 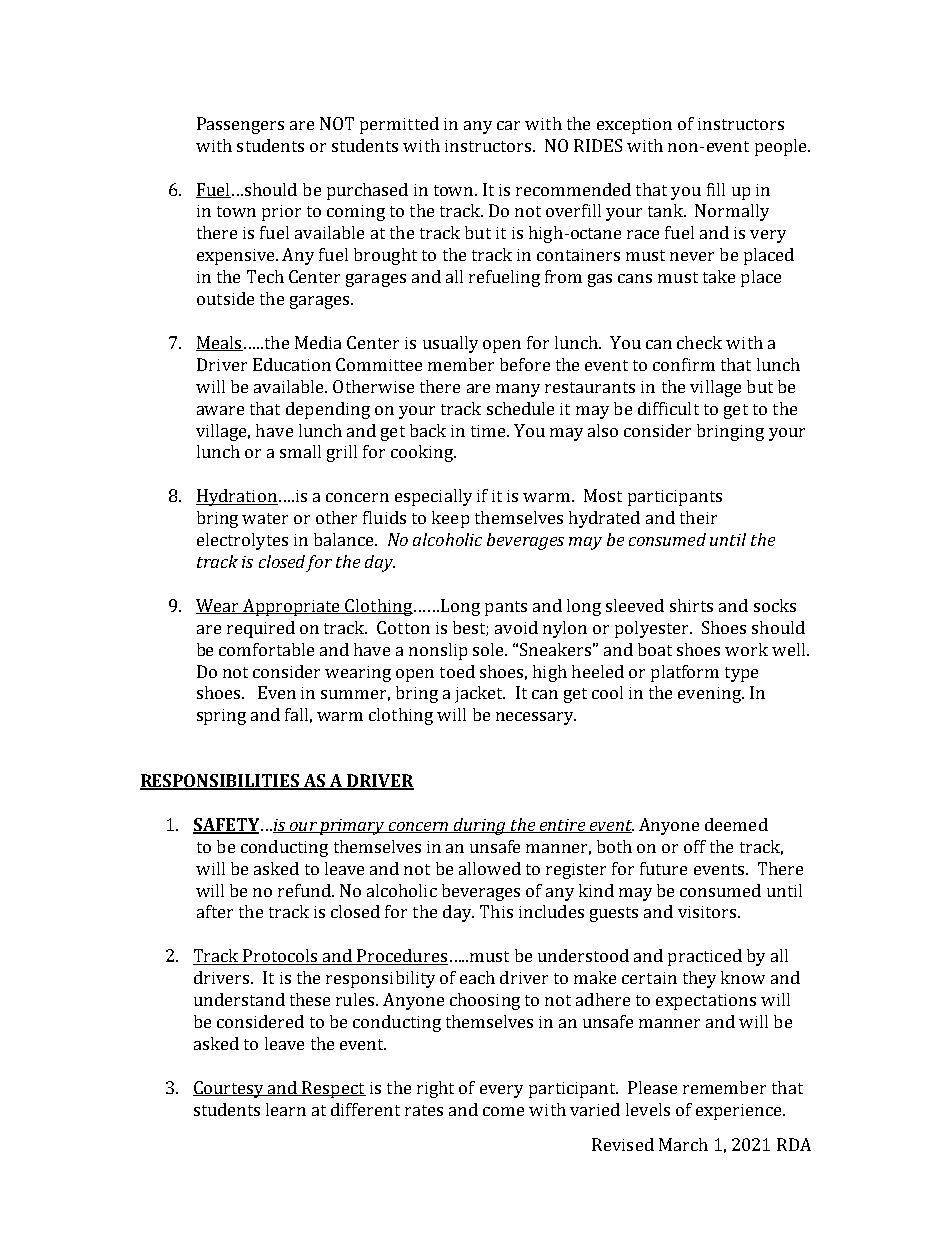 I want to click on car, so click(x=508, y=125).
